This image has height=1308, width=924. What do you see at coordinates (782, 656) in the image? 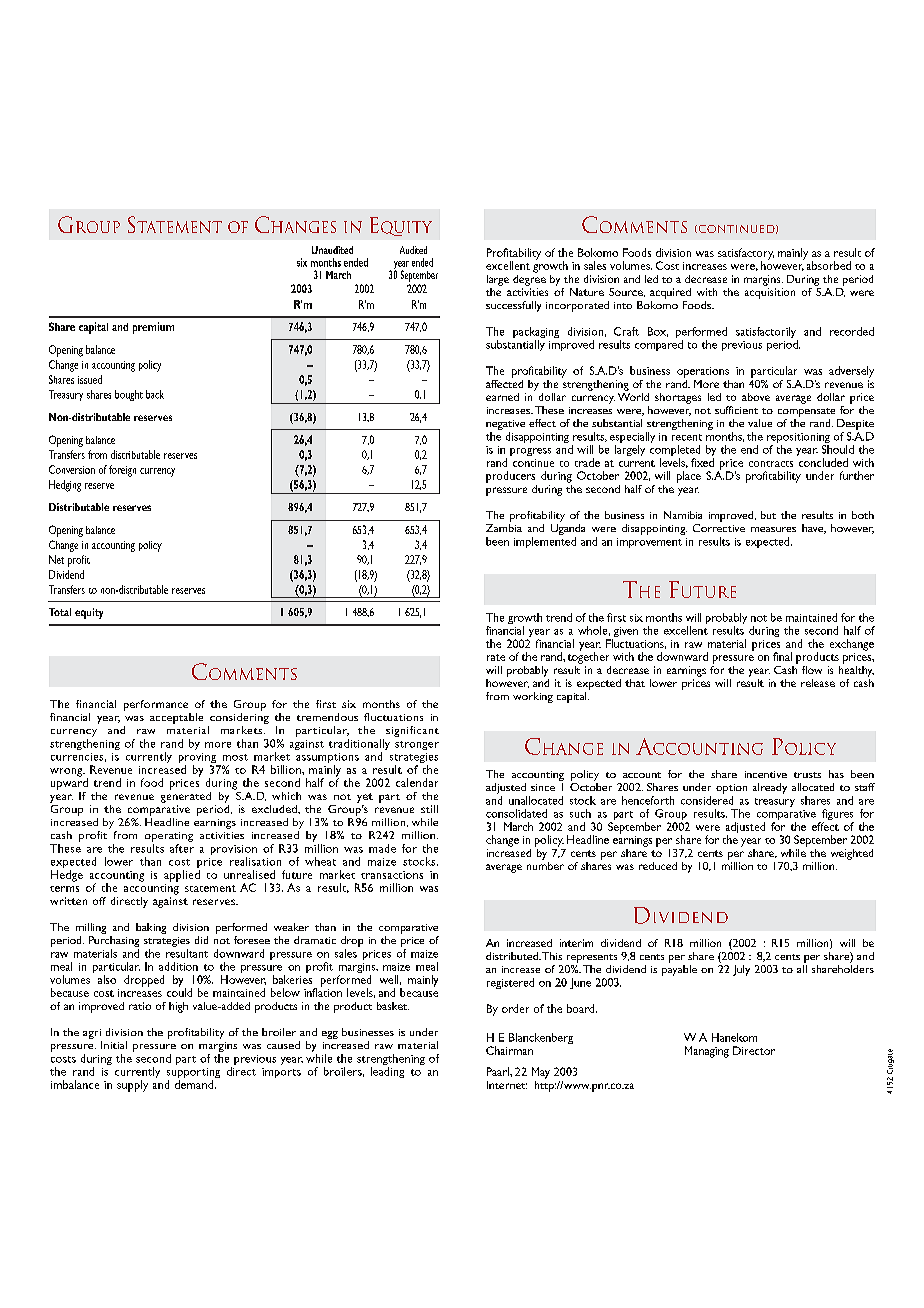
I see `final` at bounding box center [782, 656].
